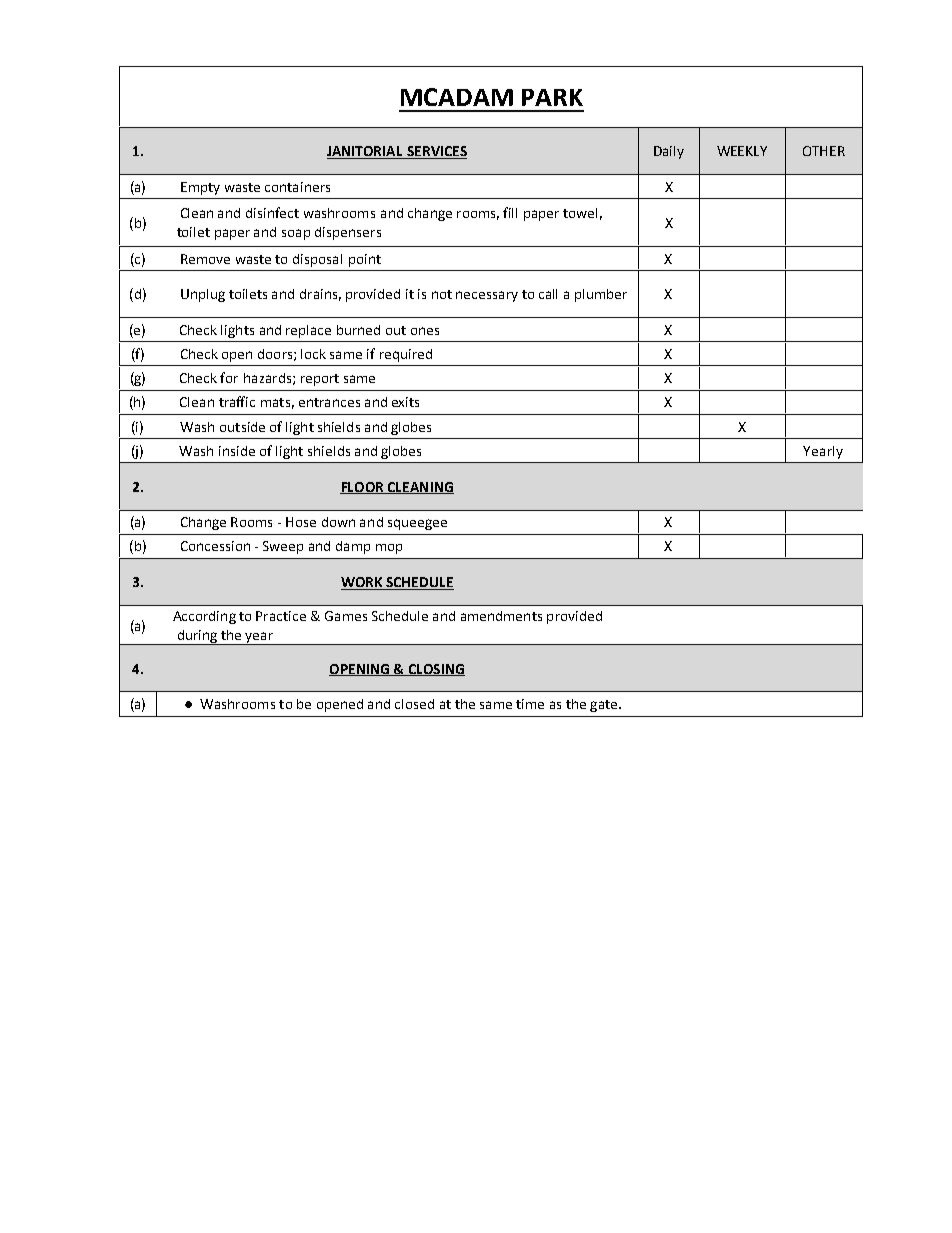  I want to click on plumber, so click(601, 295).
